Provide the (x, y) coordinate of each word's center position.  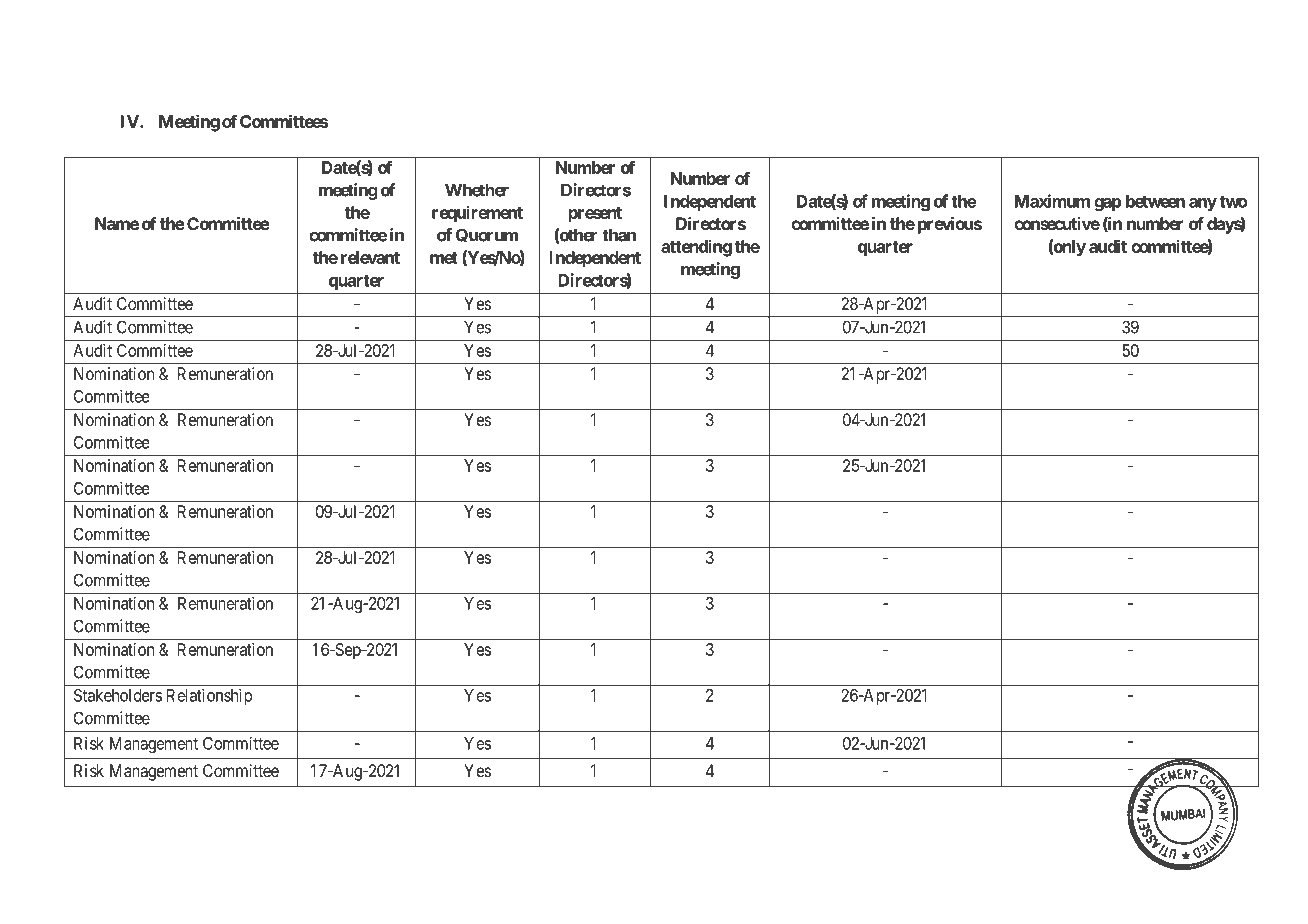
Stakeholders (118, 695)
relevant (370, 257)
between (1155, 201)
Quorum (487, 235)
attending (696, 248)
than (619, 235)
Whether (477, 190)
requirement (477, 214)
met (444, 258)
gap (1107, 204)
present (595, 215)
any (1203, 204)
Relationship (209, 696)
